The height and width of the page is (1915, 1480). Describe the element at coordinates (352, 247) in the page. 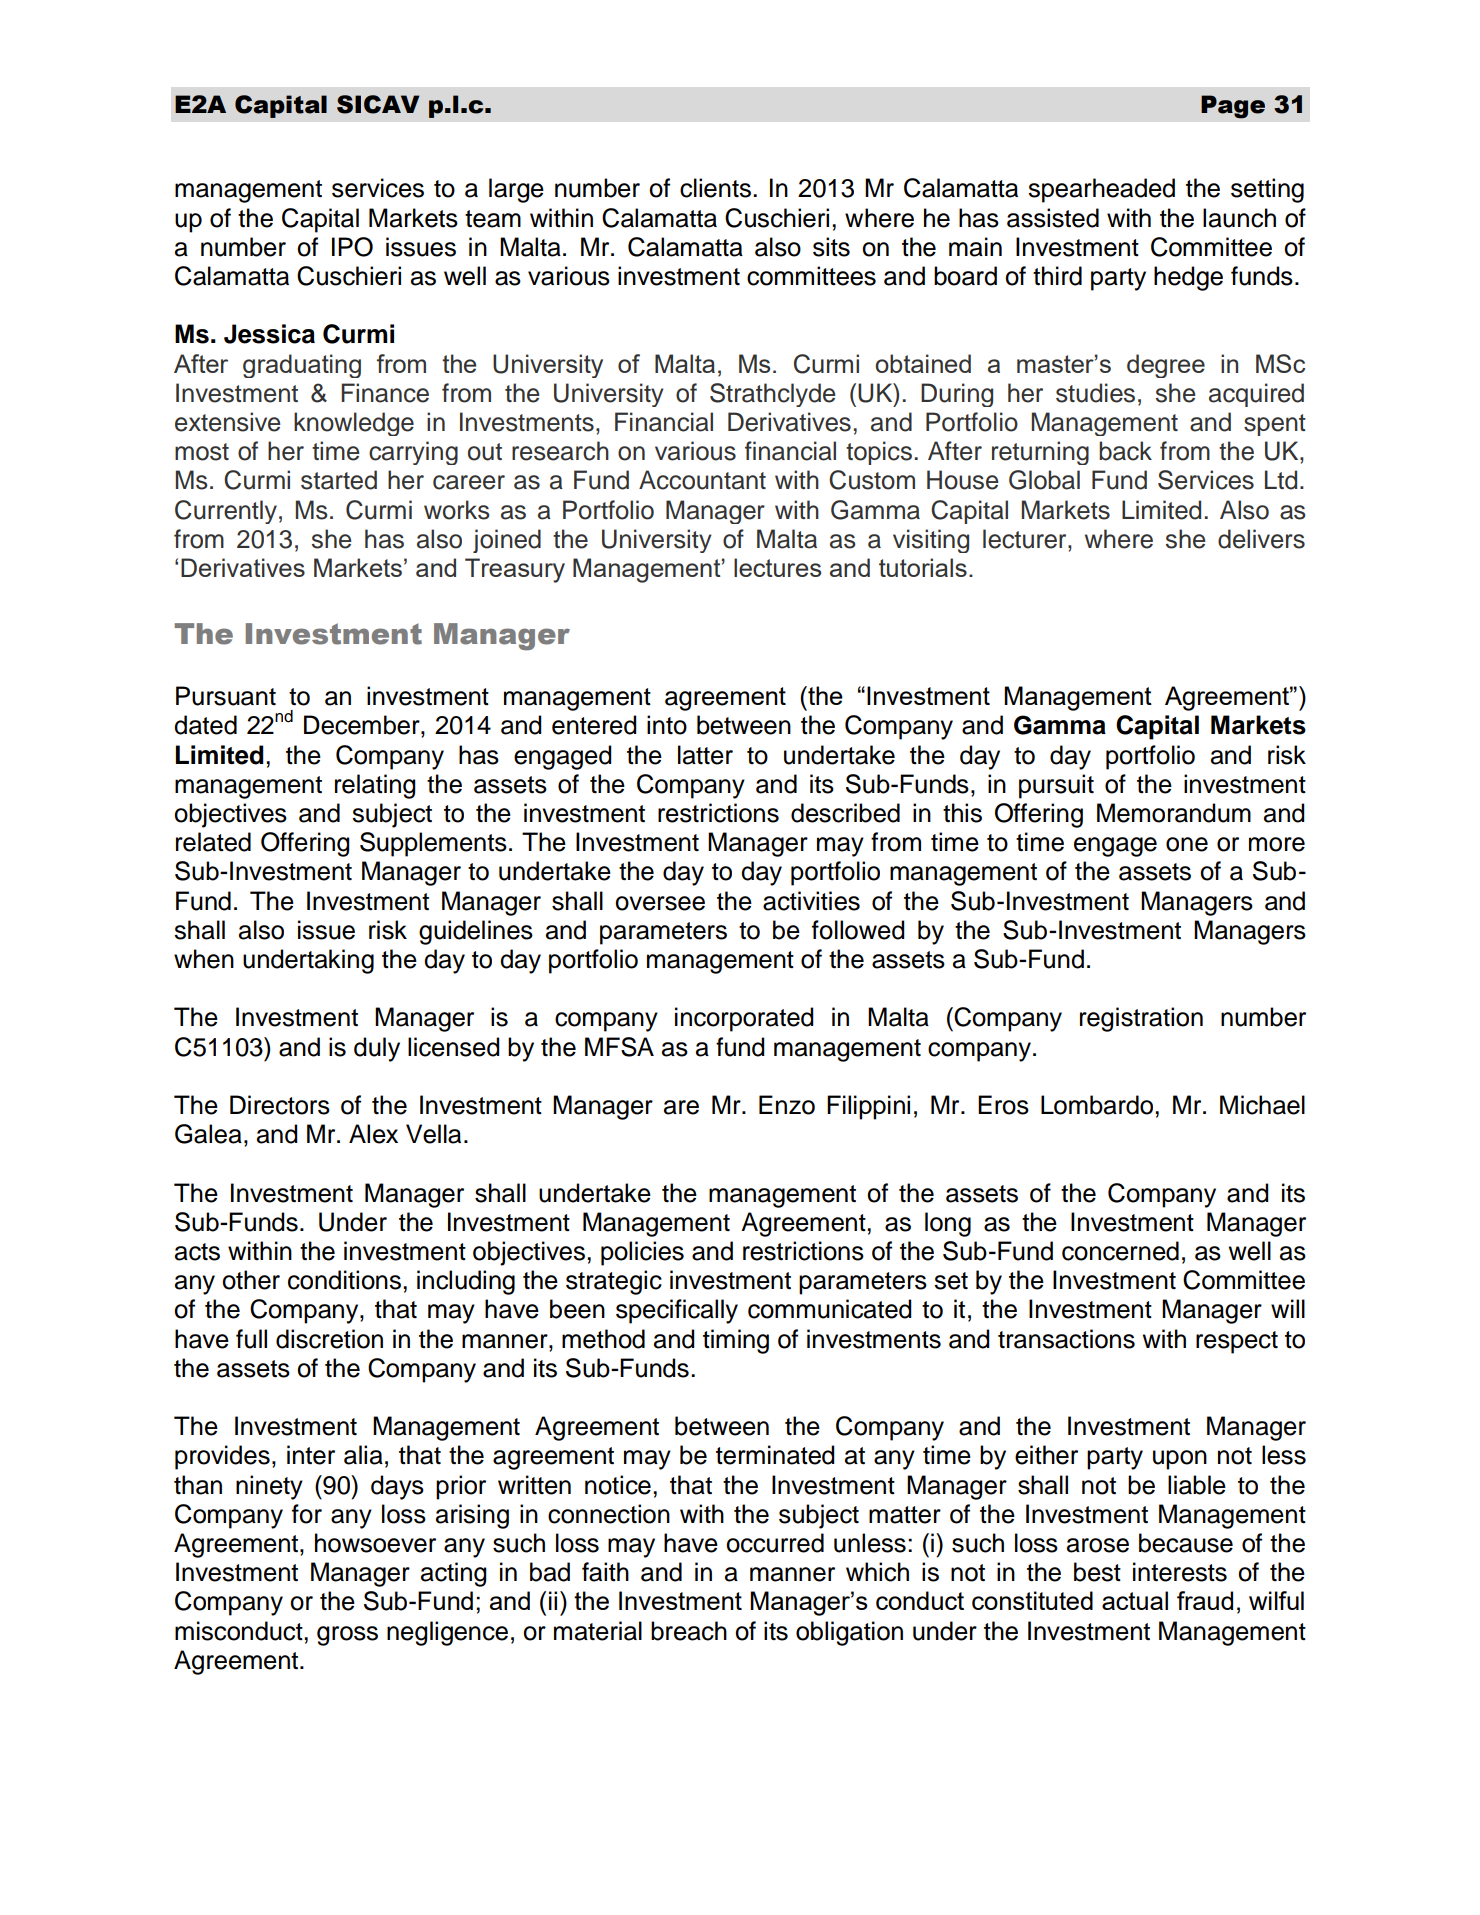

I see `IPO` at that location.
